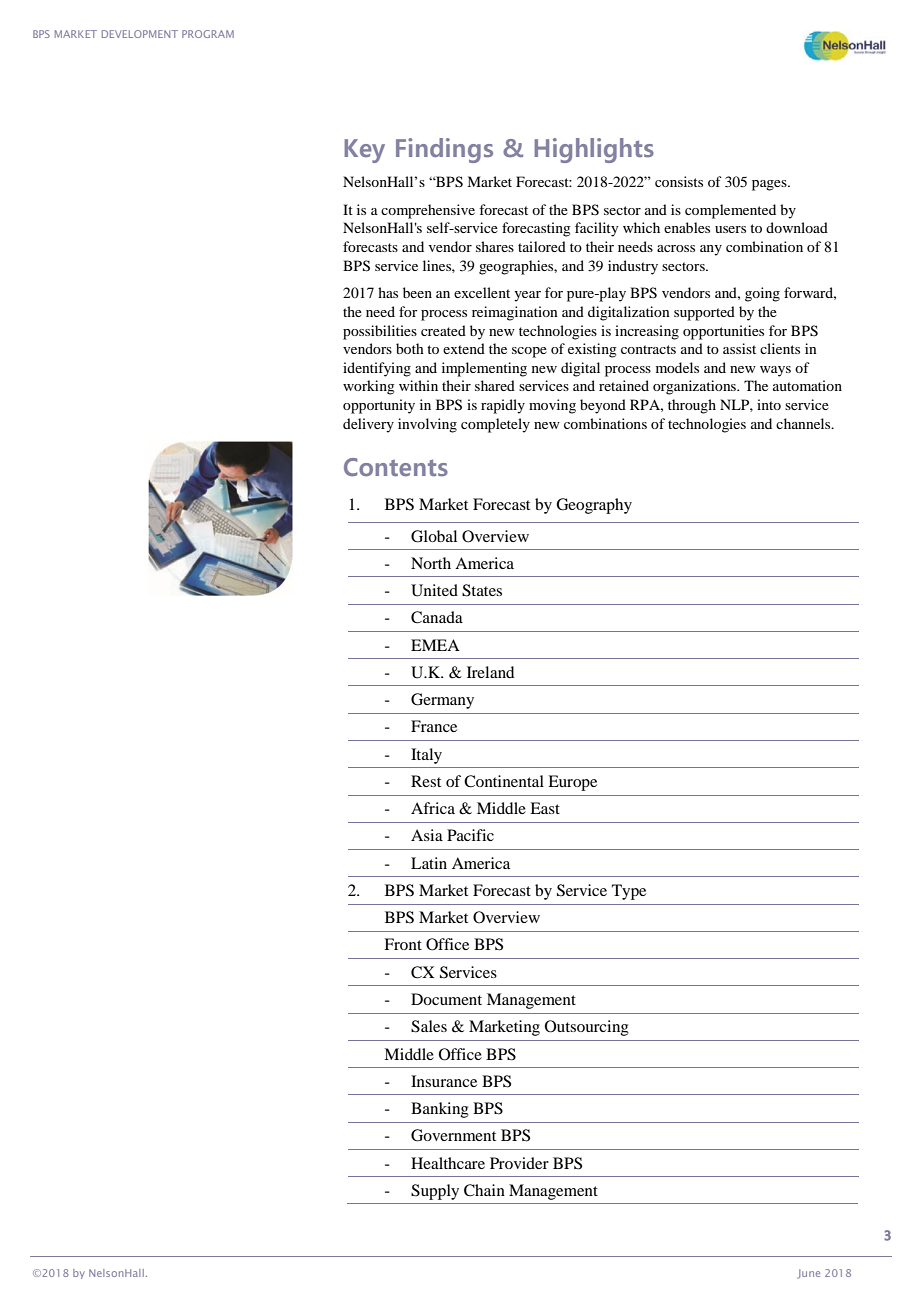 This page has width=924, height=1308. What do you see at coordinates (679, 181) in the page?
I see `consists` at bounding box center [679, 181].
